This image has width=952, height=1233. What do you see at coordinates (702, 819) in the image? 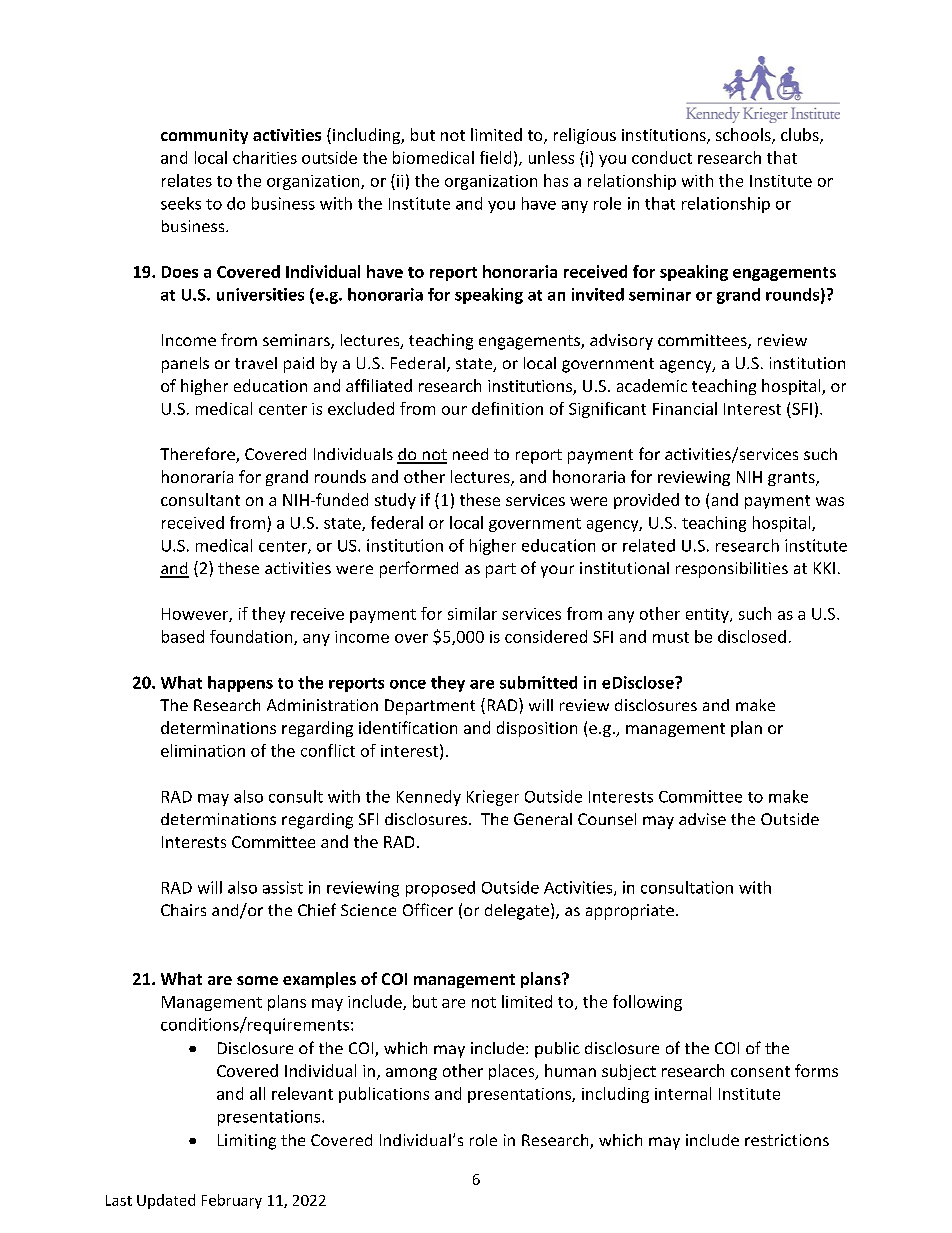
I see `advise` at bounding box center [702, 819].
